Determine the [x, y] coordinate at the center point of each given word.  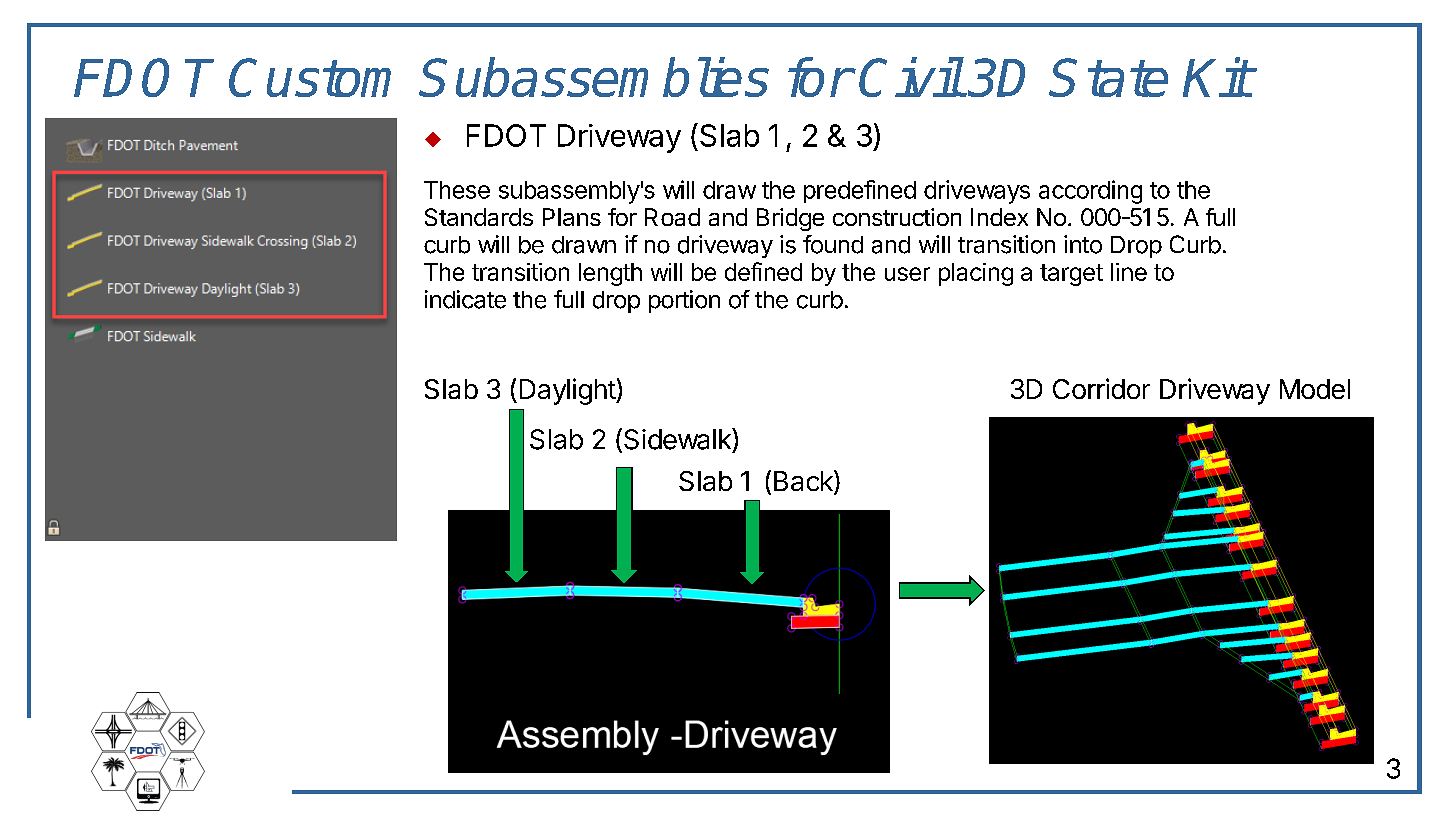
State [1109, 77]
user [907, 274]
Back [804, 482]
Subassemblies [594, 77]
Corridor [1101, 388]
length [610, 274]
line [1129, 272]
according [1090, 192]
